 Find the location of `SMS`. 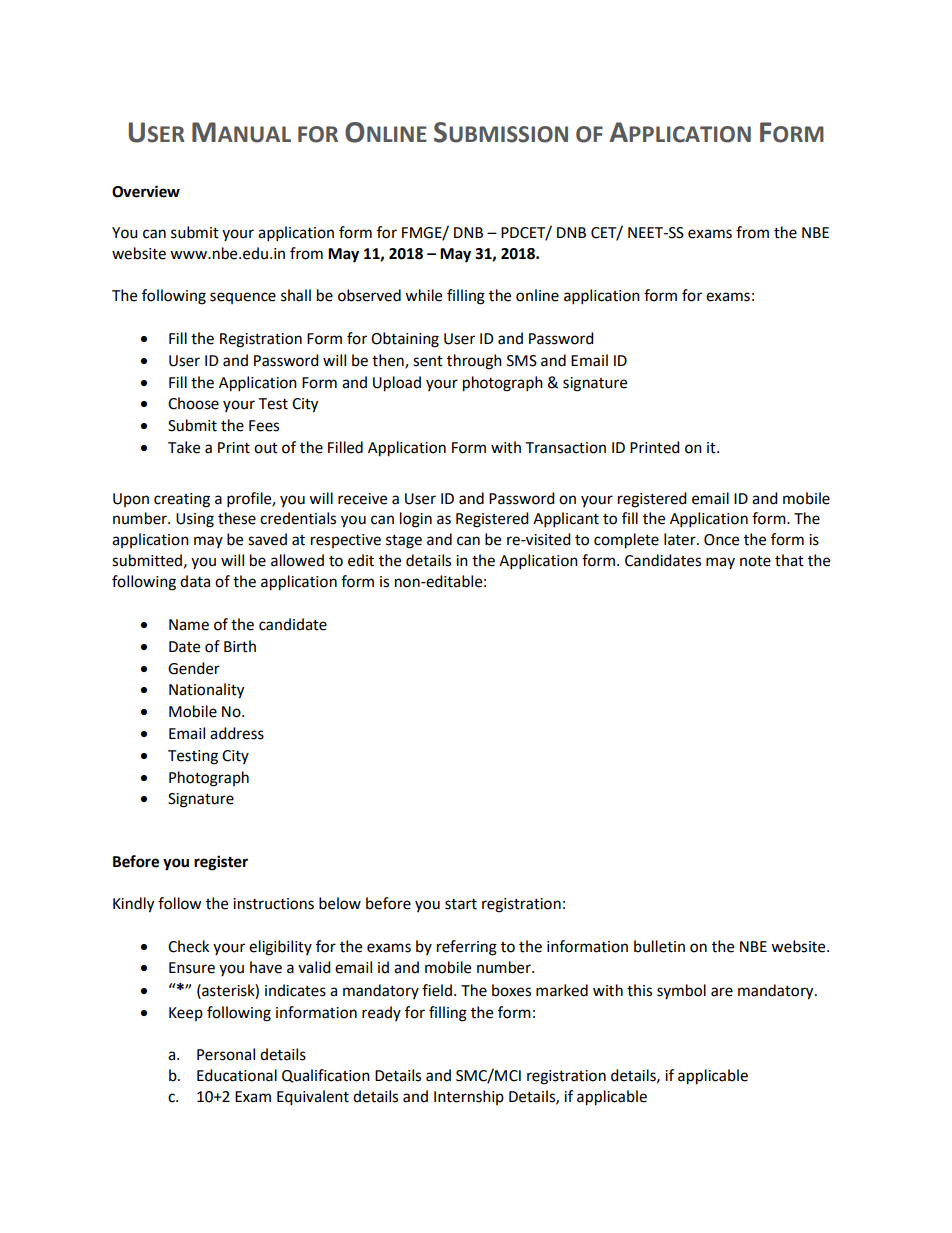

SMS is located at coordinates (522, 361).
